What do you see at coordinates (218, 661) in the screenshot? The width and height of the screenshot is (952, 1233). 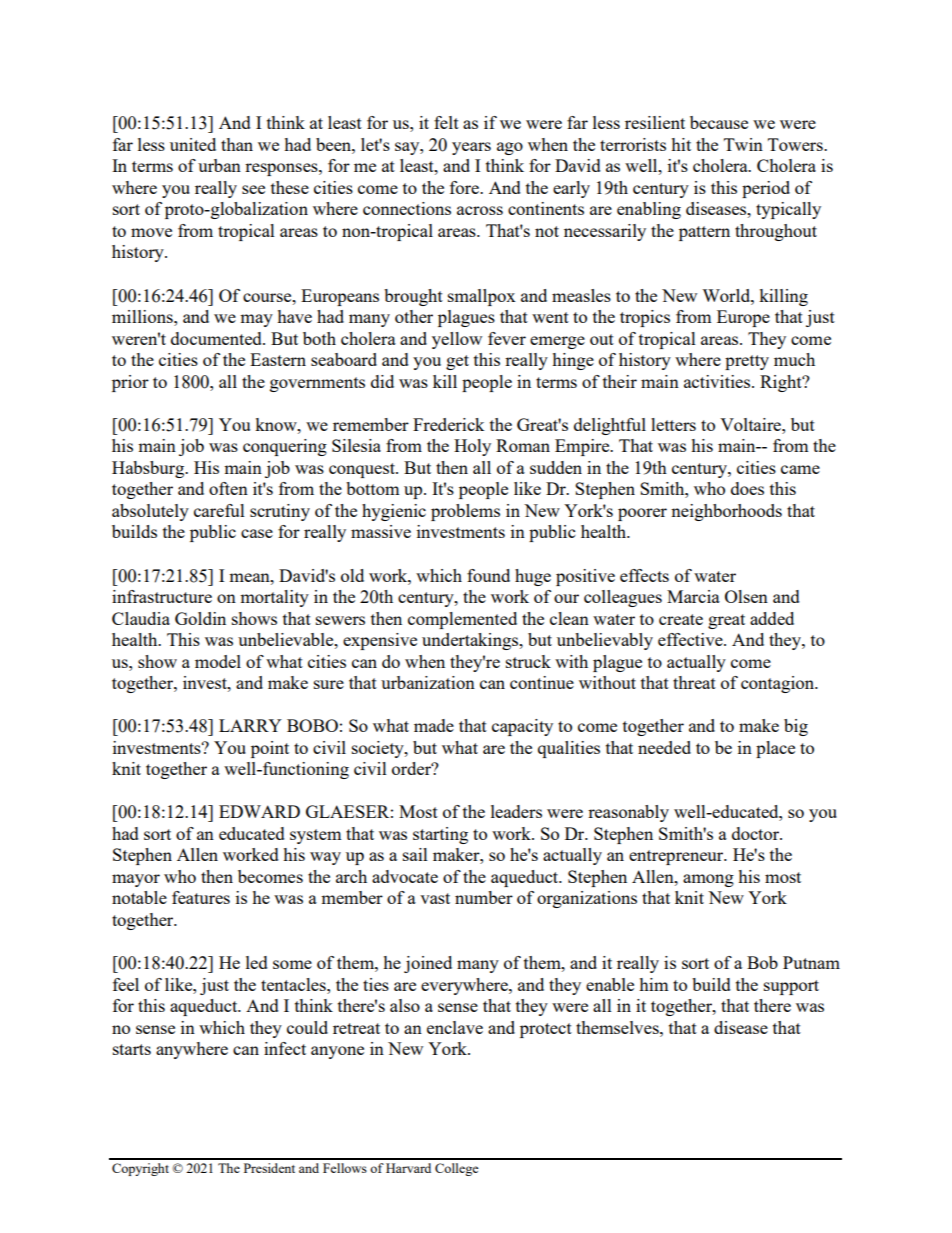 I see `model` at bounding box center [218, 661].
